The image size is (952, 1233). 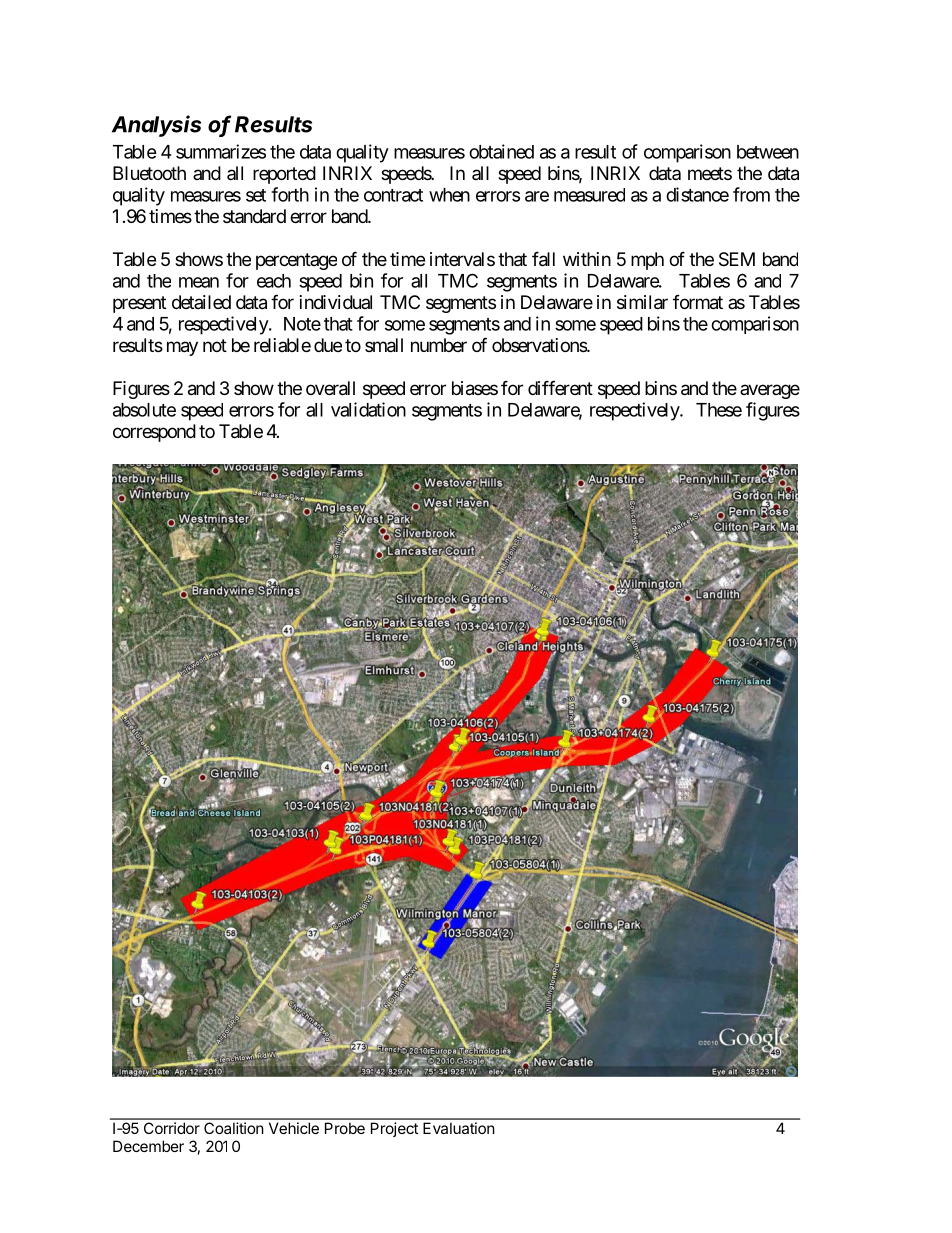 What do you see at coordinates (154, 433) in the document?
I see `correspond` at bounding box center [154, 433].
